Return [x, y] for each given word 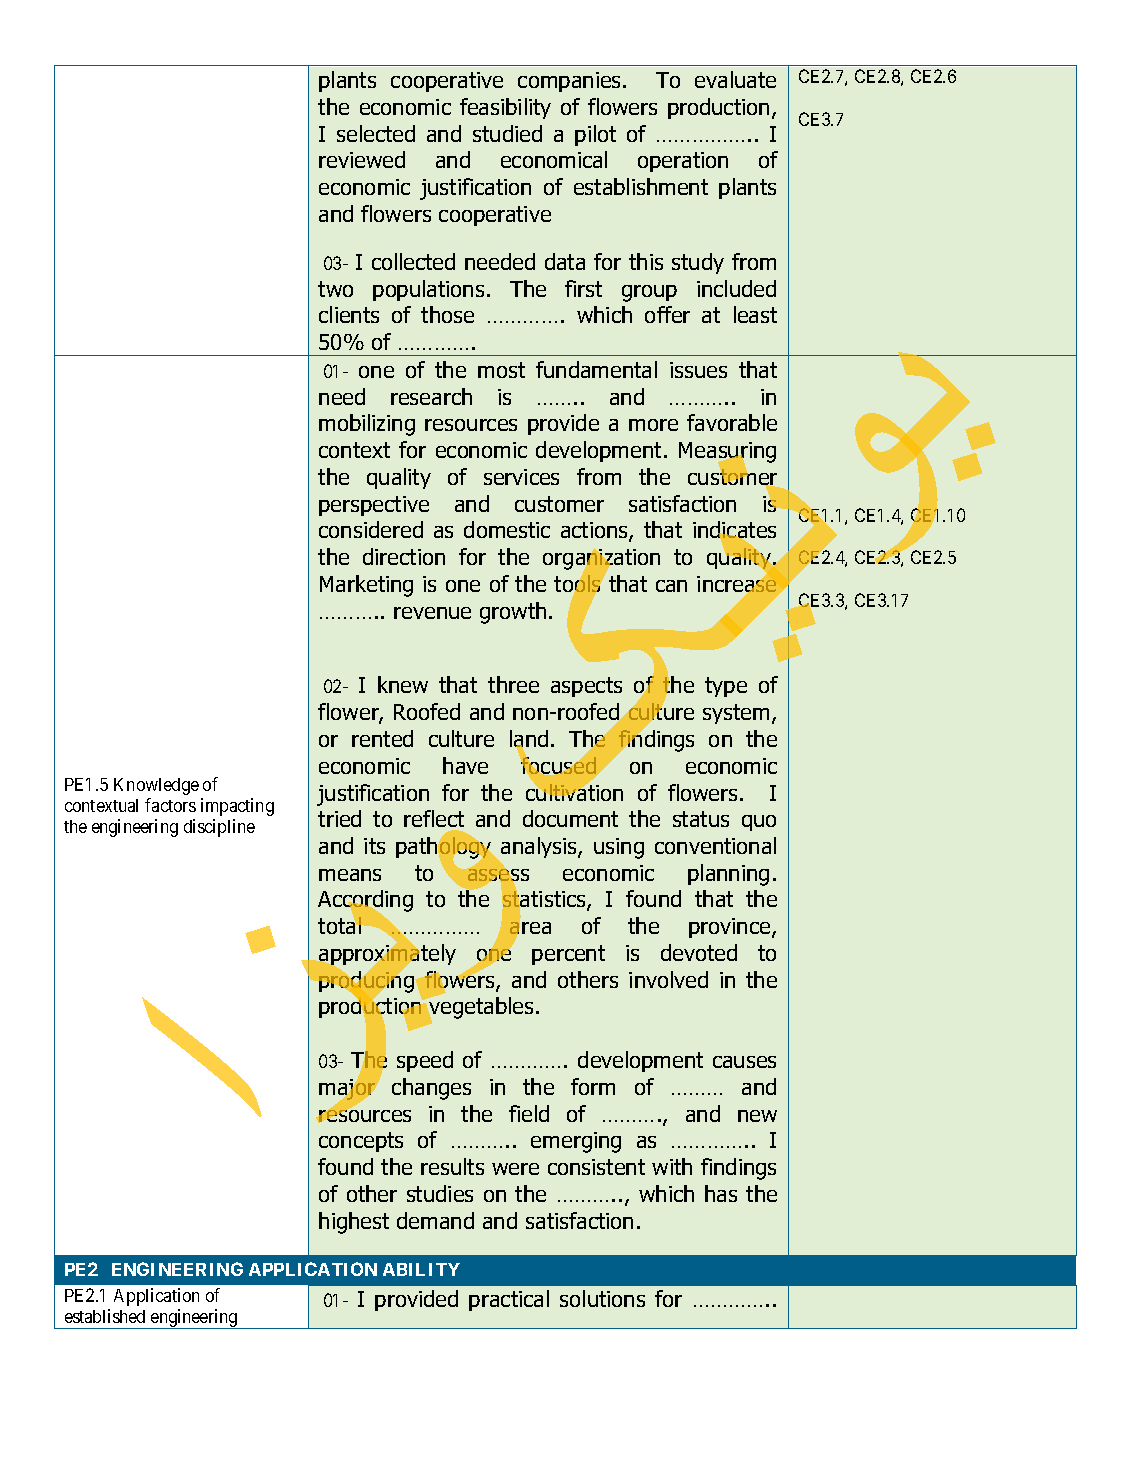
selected [376, 133]
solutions [602, 1298]
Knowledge [156, 786]
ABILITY [421, 1269]
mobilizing [367, 425]
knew [403, 684]
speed [425, 1061]
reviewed [362, 159]
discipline [219, 828]
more [653, 425]
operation [683, 162]
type [726, 687]
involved [668, 979]
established [105, 1316]
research [431, 396]
